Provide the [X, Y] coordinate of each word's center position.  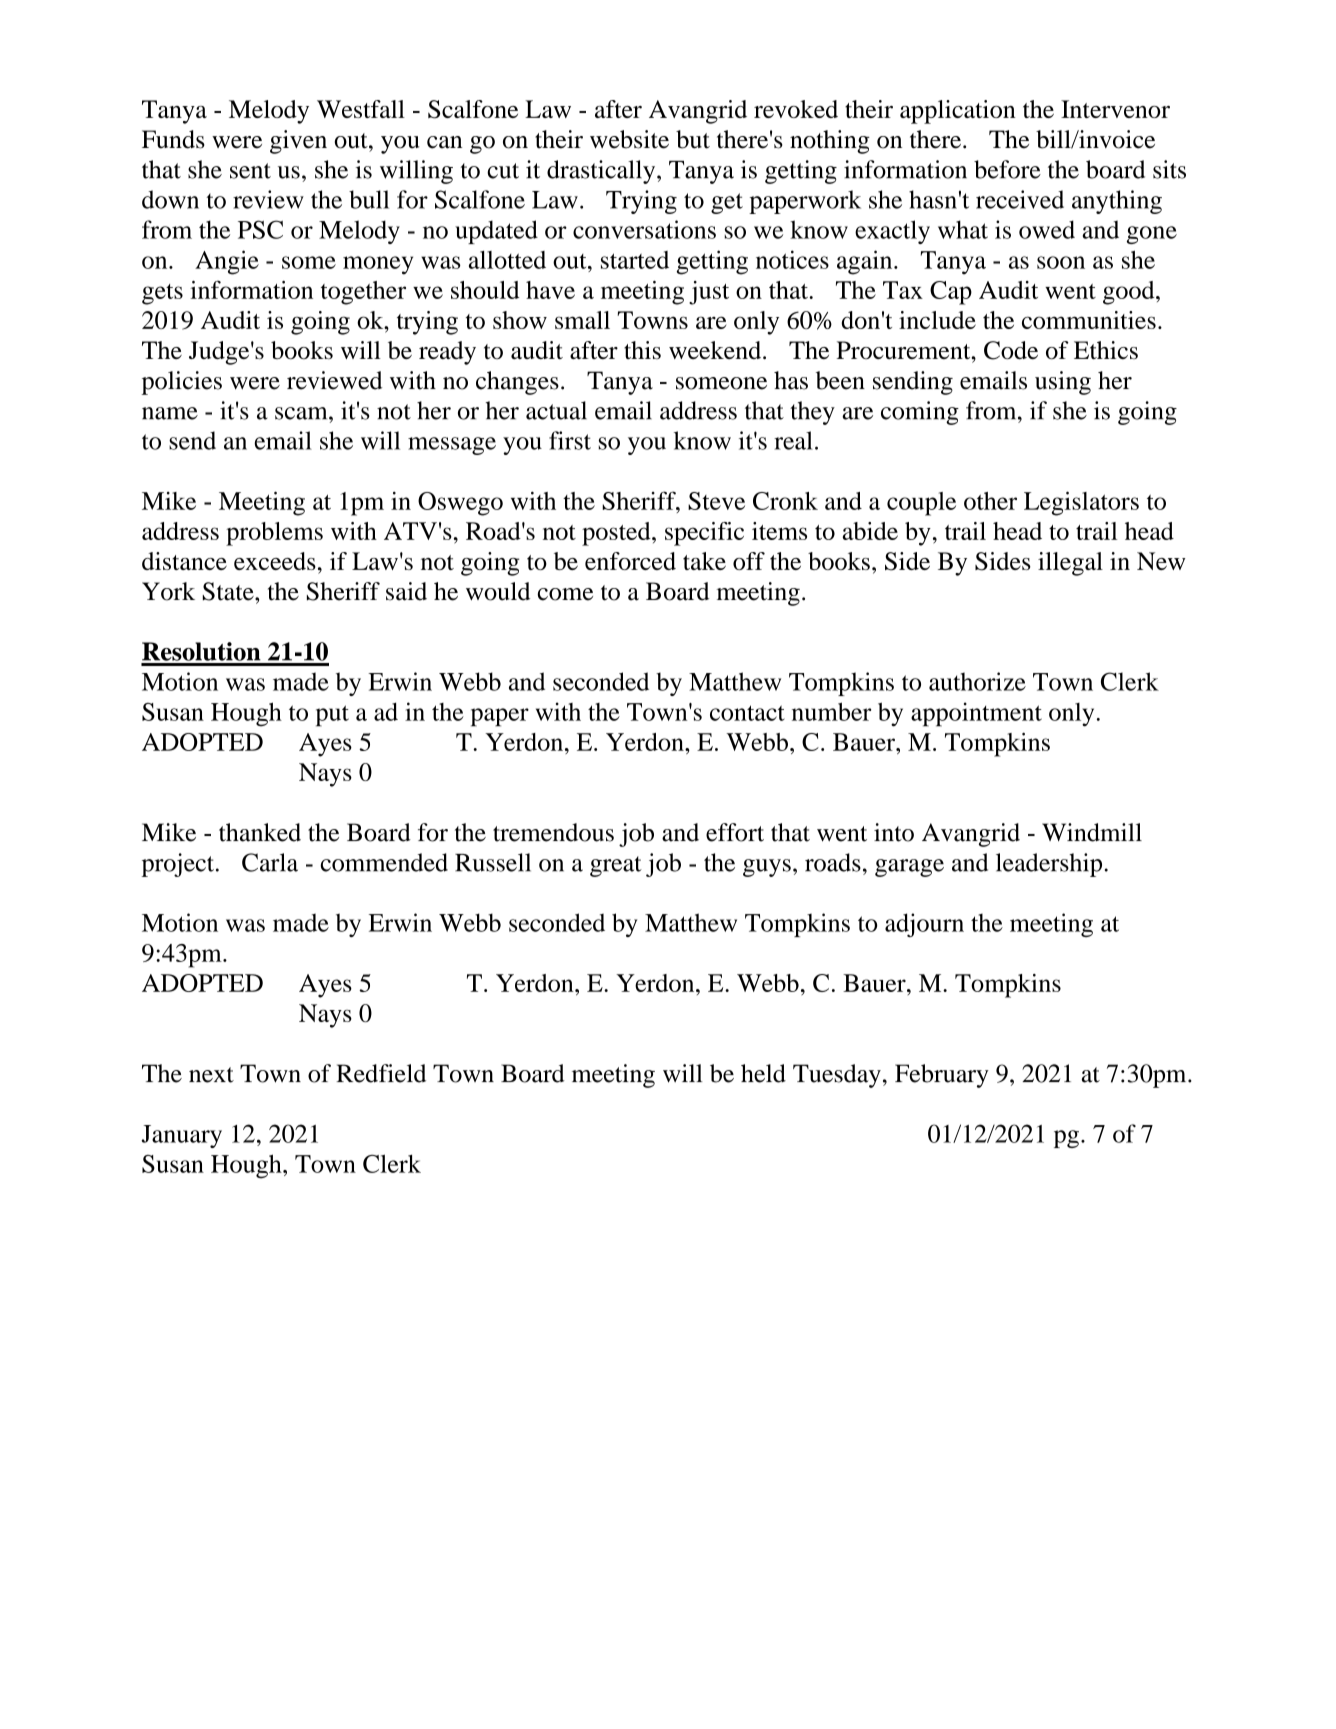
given [298, 142]
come [565, 594]
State [229, 591]
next [211, 1075]
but [693, 139]
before [1007, 169]
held [763, 1073]
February [942, 1076]
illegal [1070, 564]
